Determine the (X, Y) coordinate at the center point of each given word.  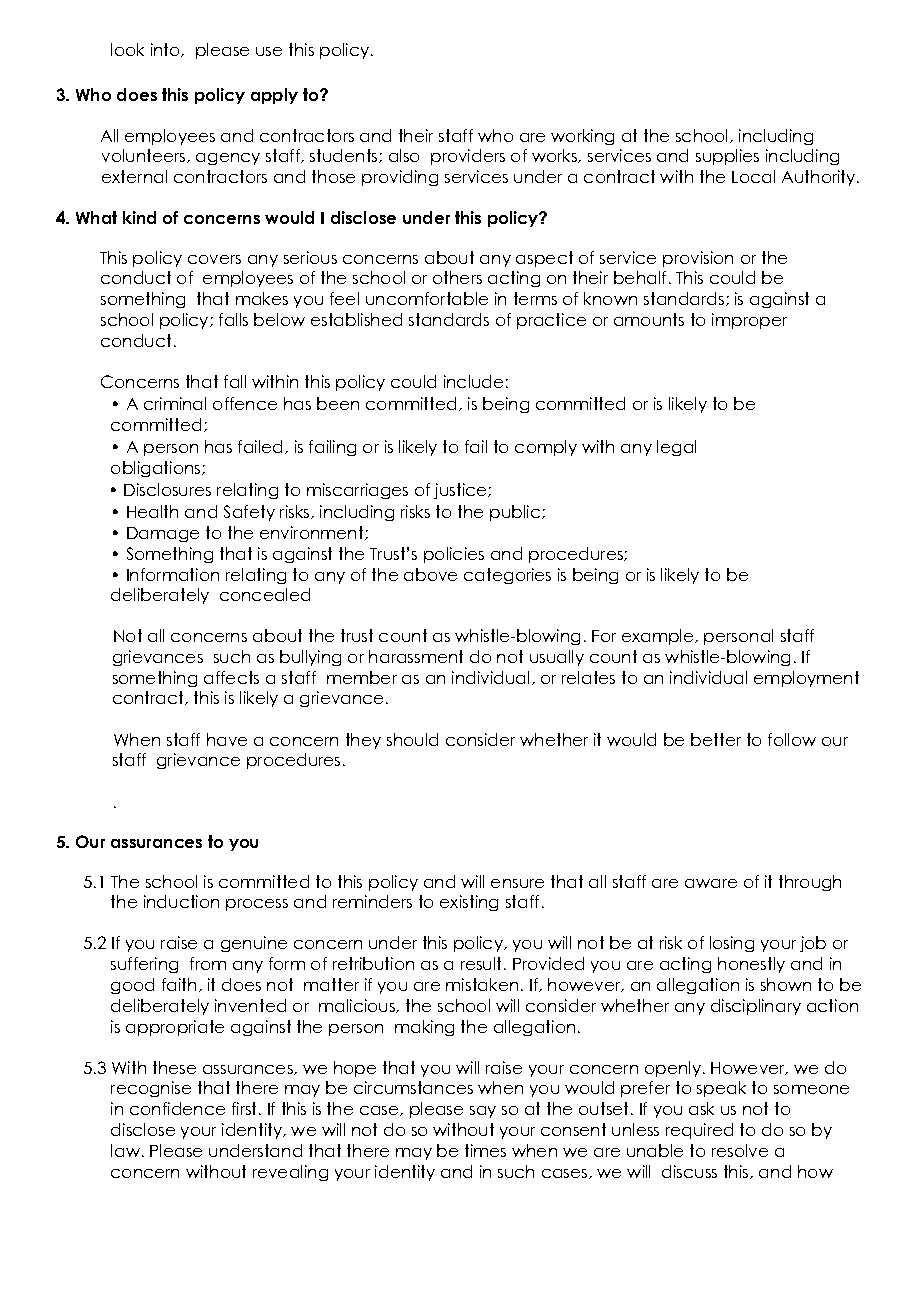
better (716, 739)
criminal (175, 403)
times (485, 1150)
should (412, 739)
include (473, 381)
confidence (177, 1108)
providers (468, 157)
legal (676, 448)
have (227, 739)
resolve (740, 1150)
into (166, 50)
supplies (727, 157)
